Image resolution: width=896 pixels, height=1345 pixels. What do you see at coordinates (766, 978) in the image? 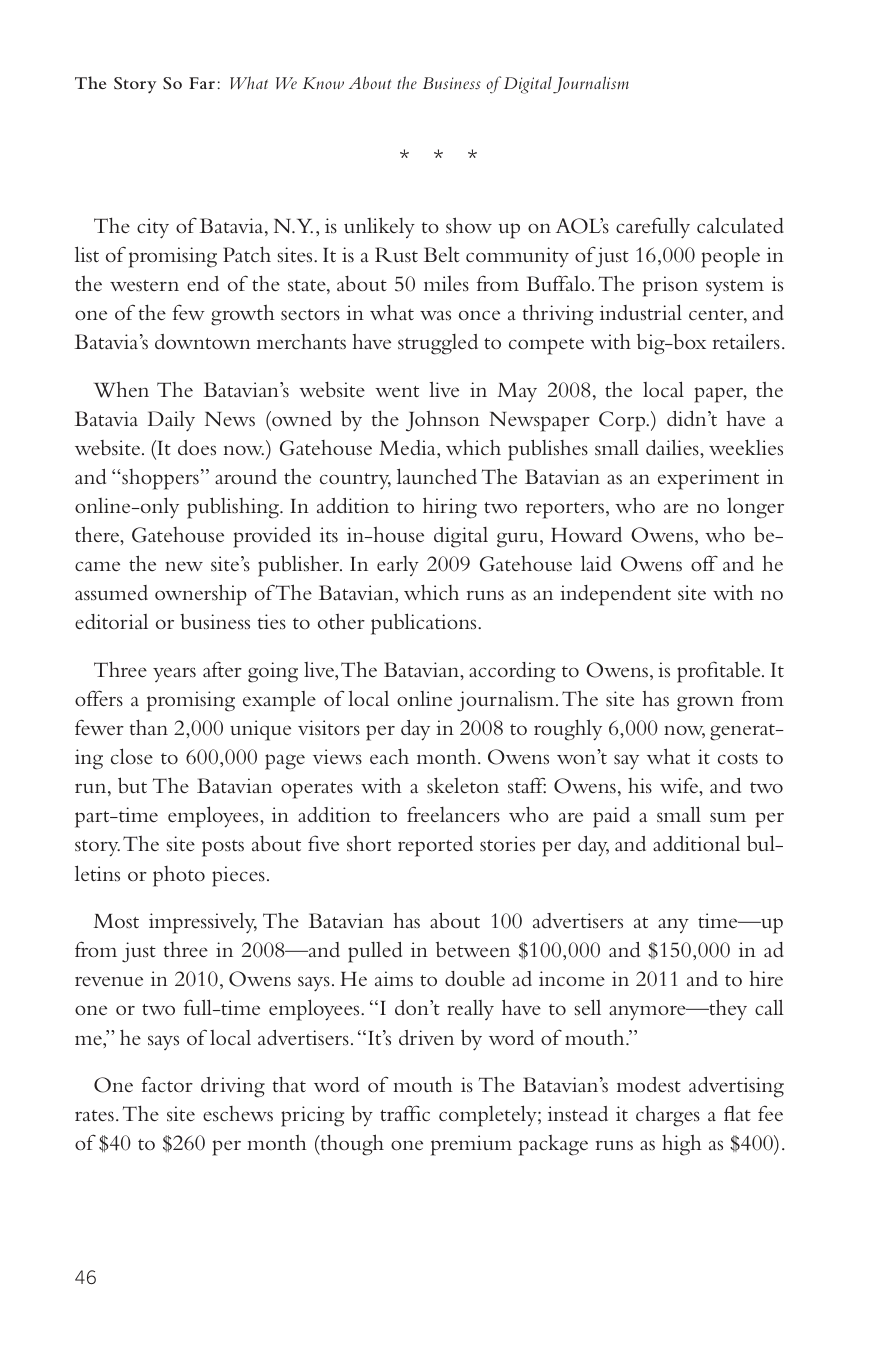
I see `hire` at bounding box center [766, 978].
